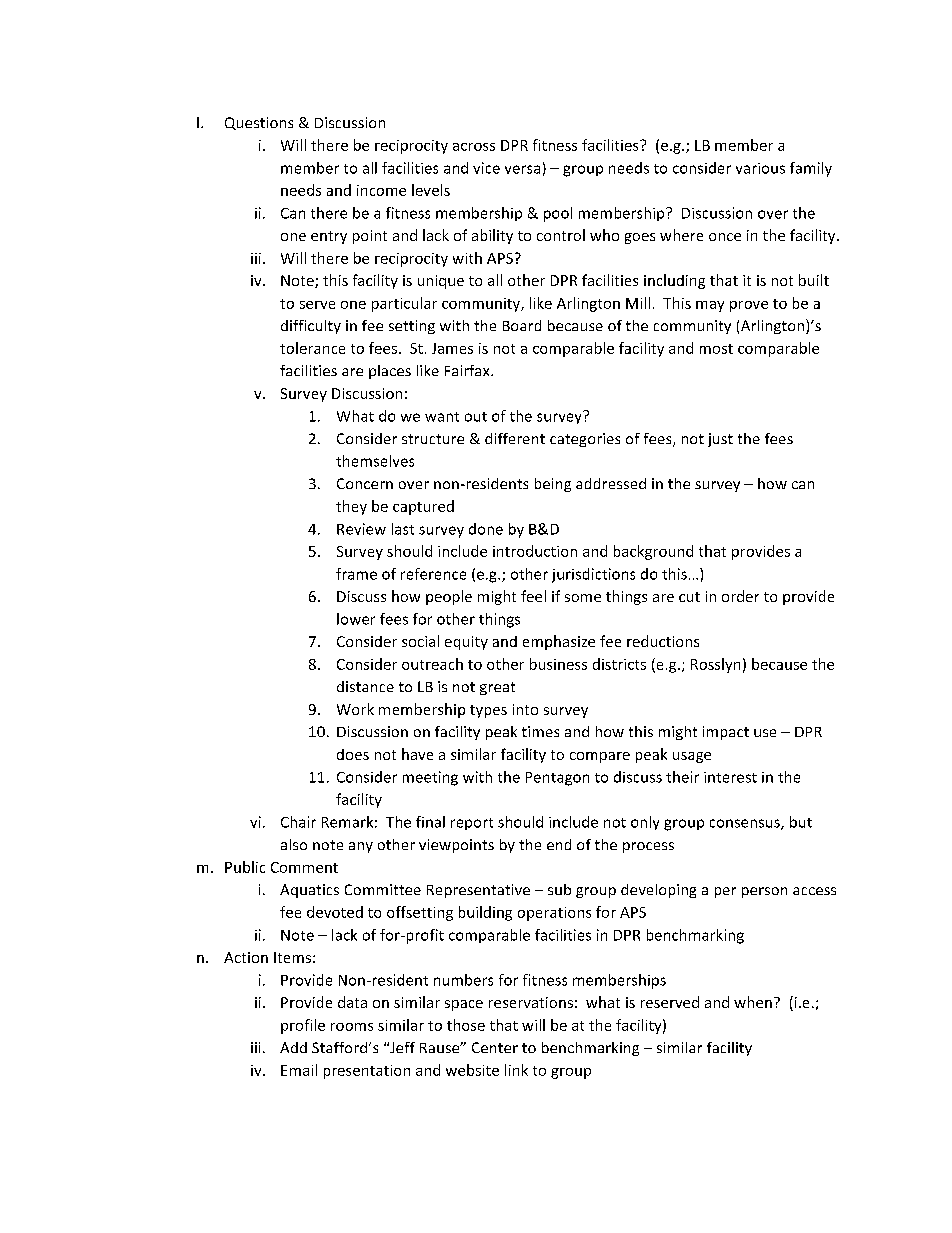 The height and width of the screenshot is (1233, 952). What do you see at coordinates (516, 1070) in the screenshot?
I see `link` at bounding box center [516, 1070].
